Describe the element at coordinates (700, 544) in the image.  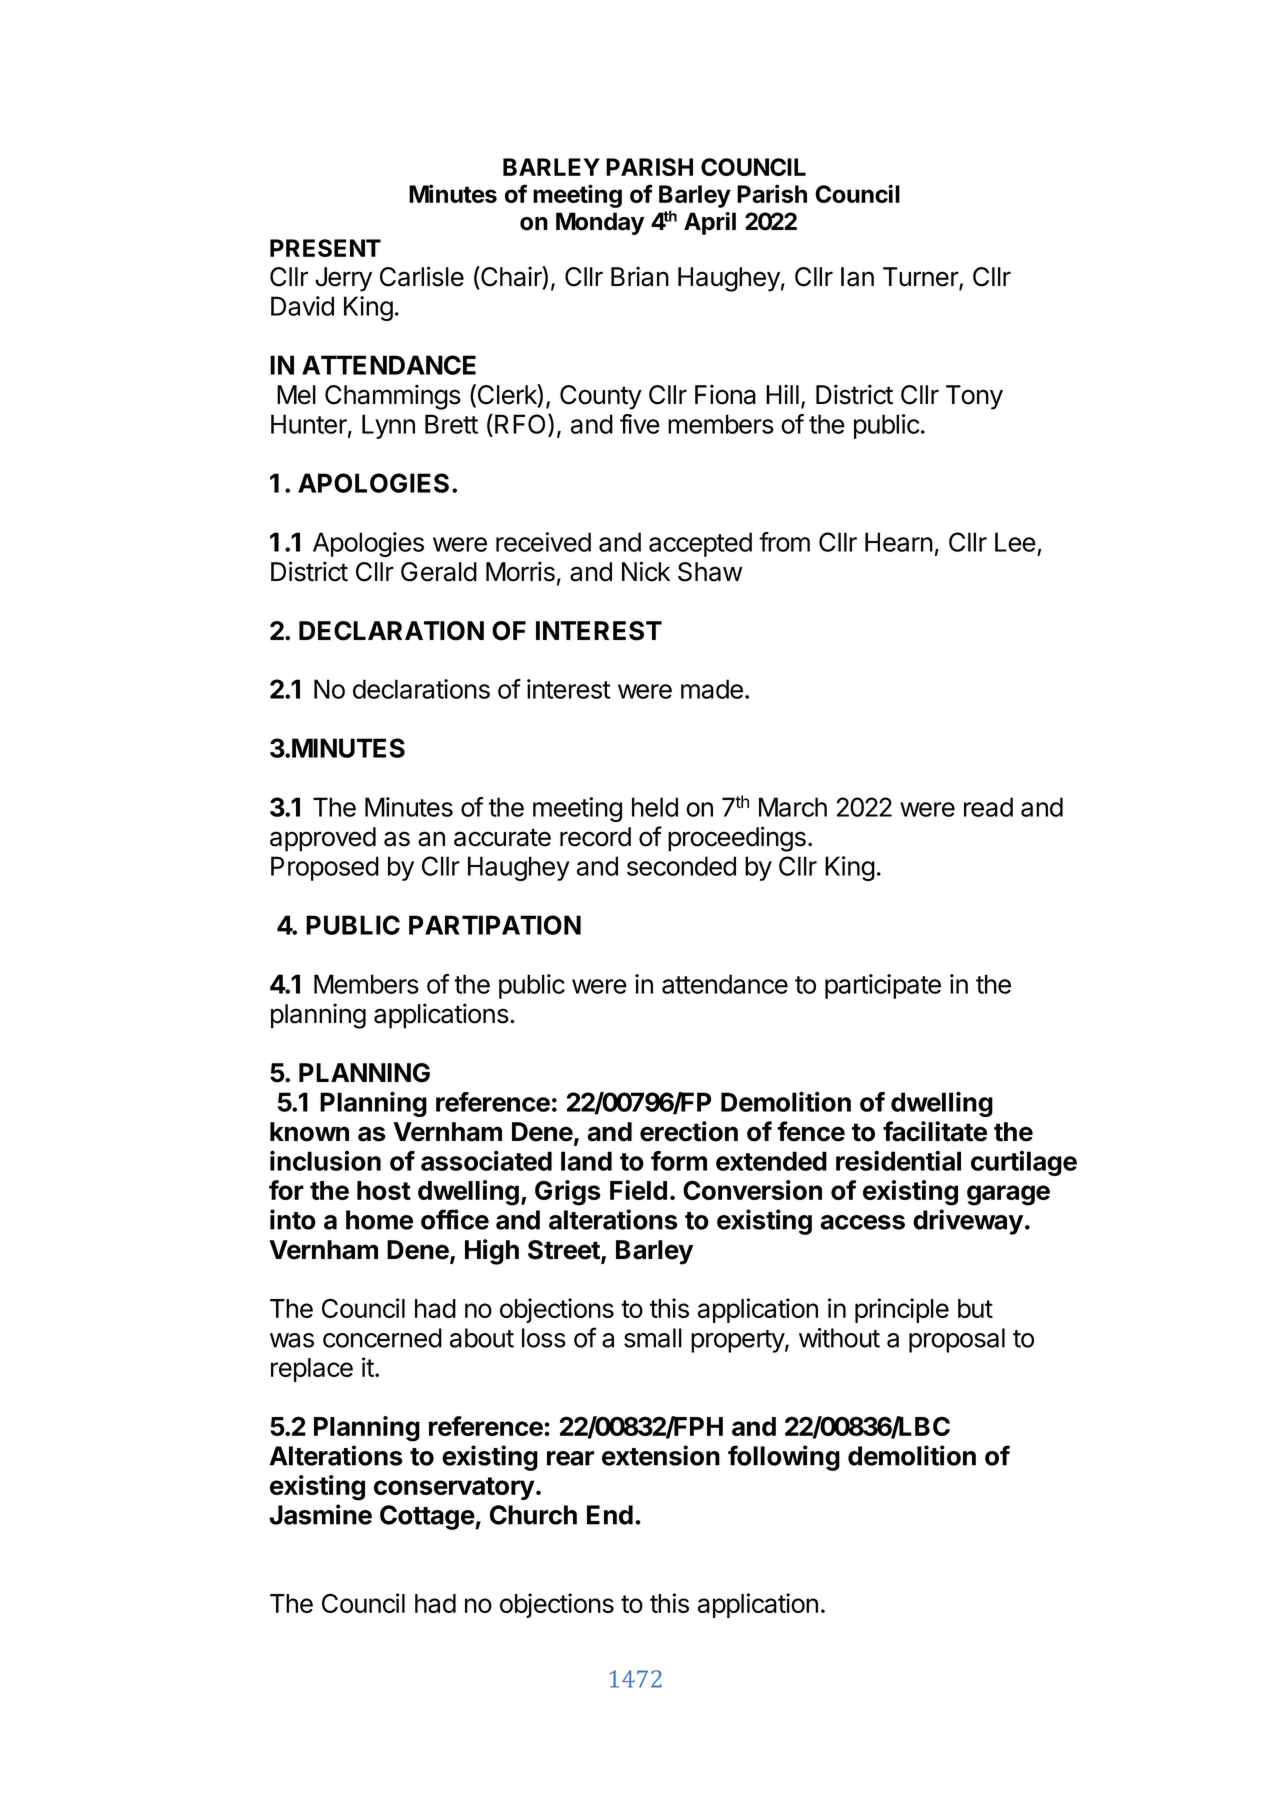
I see `accepted` at that location.
